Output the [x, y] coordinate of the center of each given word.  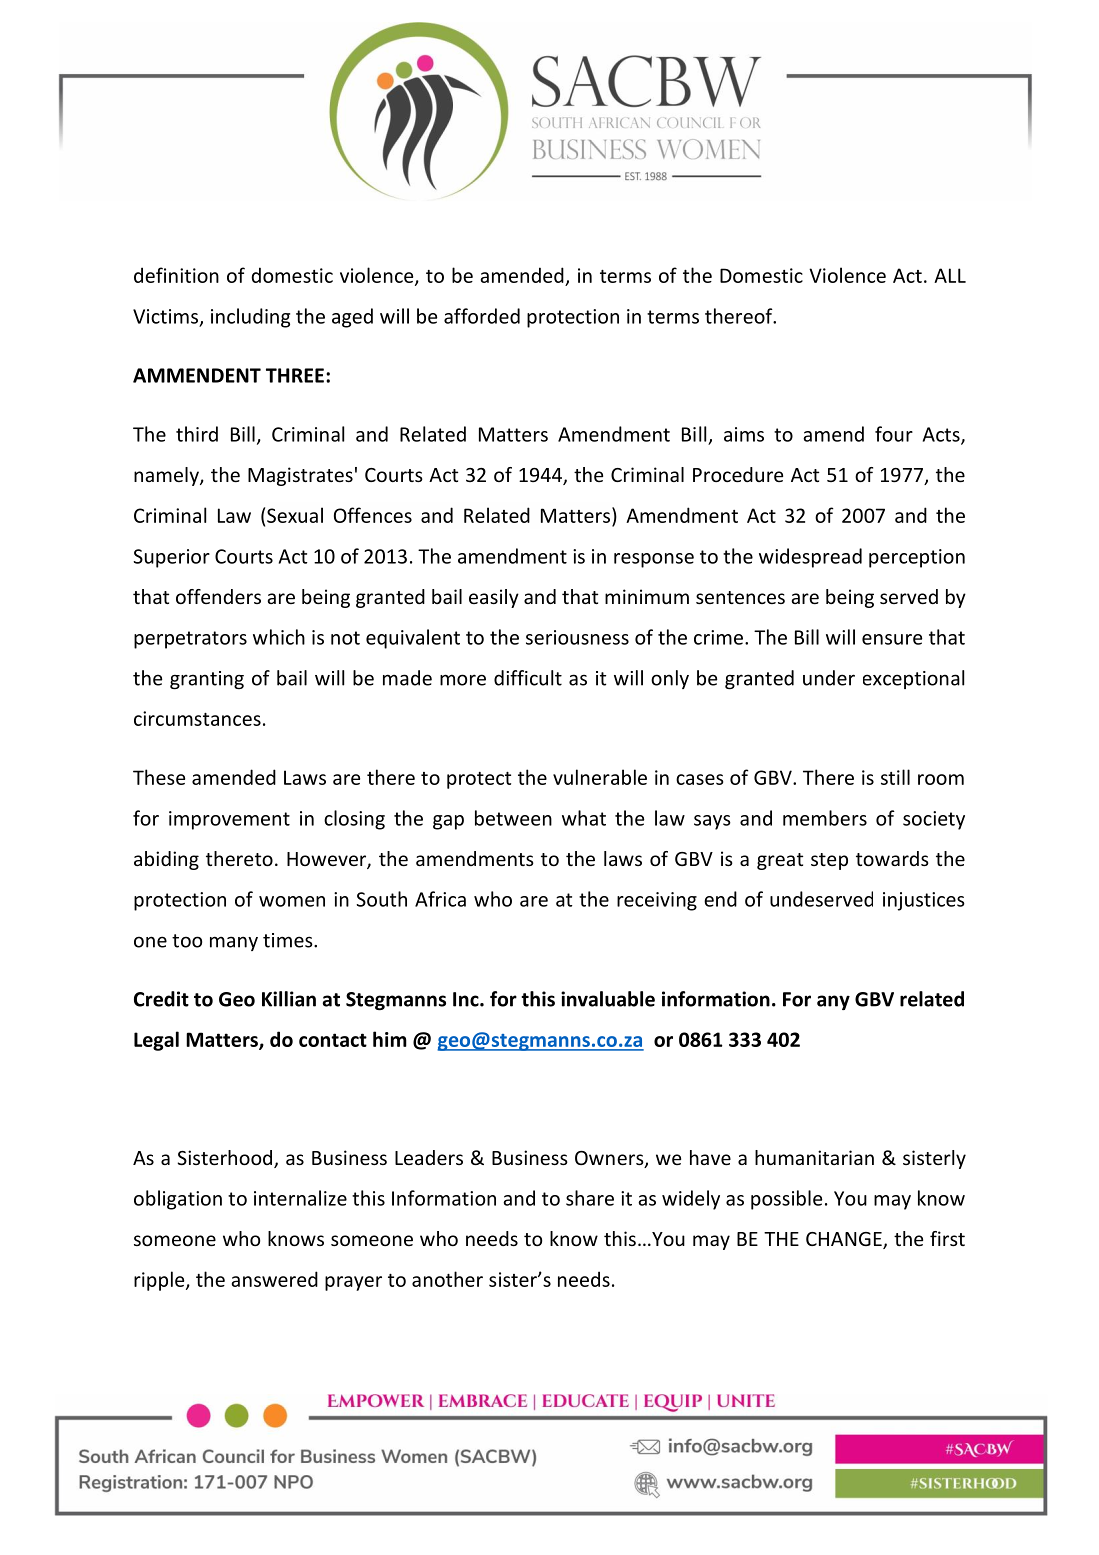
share [590, 1198]
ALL [950, 275]
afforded [482, 316]
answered [275, 1279]
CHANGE [845, 1240]
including [250, 318]
